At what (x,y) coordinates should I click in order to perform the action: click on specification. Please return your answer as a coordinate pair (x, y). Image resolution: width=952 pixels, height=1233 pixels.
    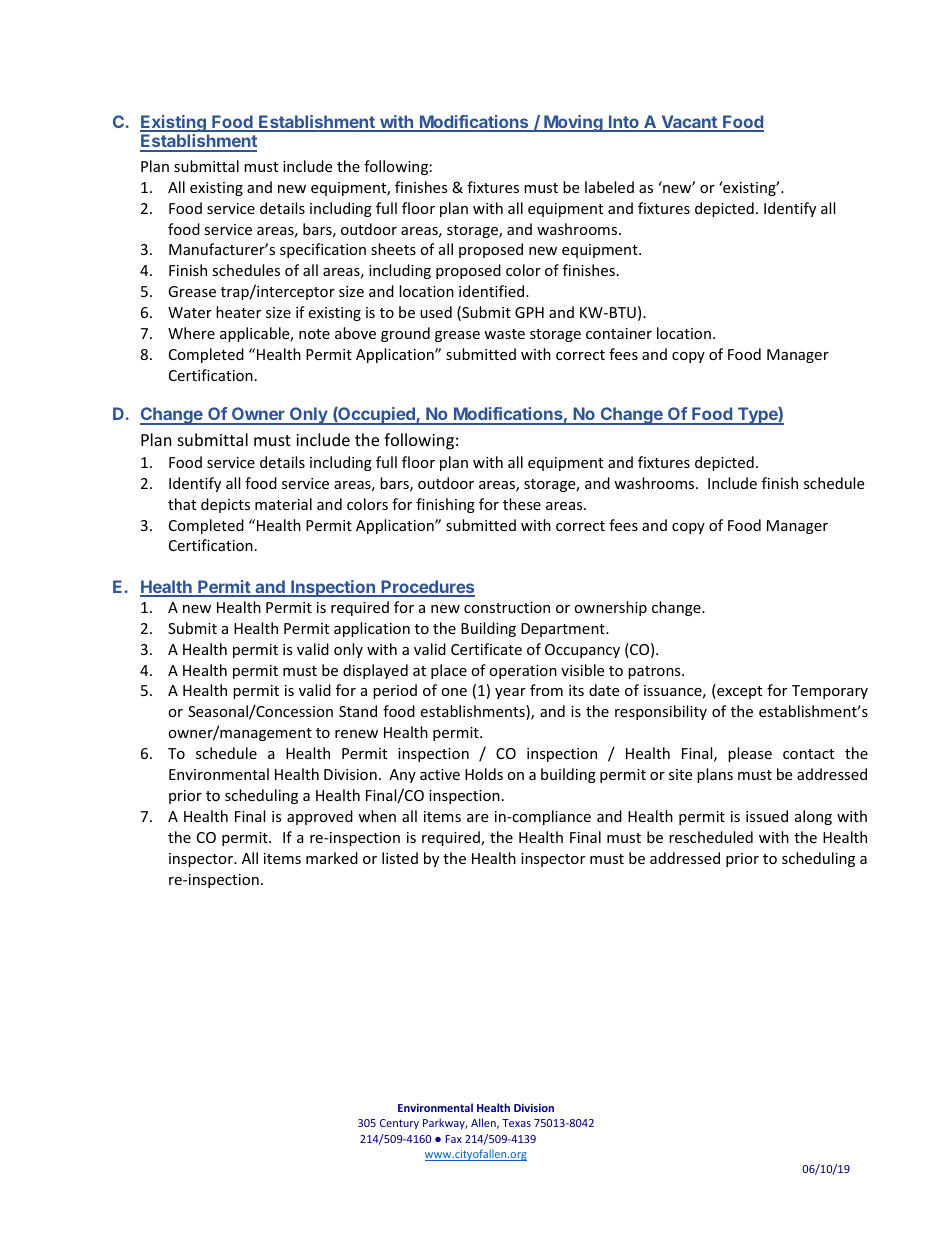
    Looking at the image, I should click on (323, 250).
